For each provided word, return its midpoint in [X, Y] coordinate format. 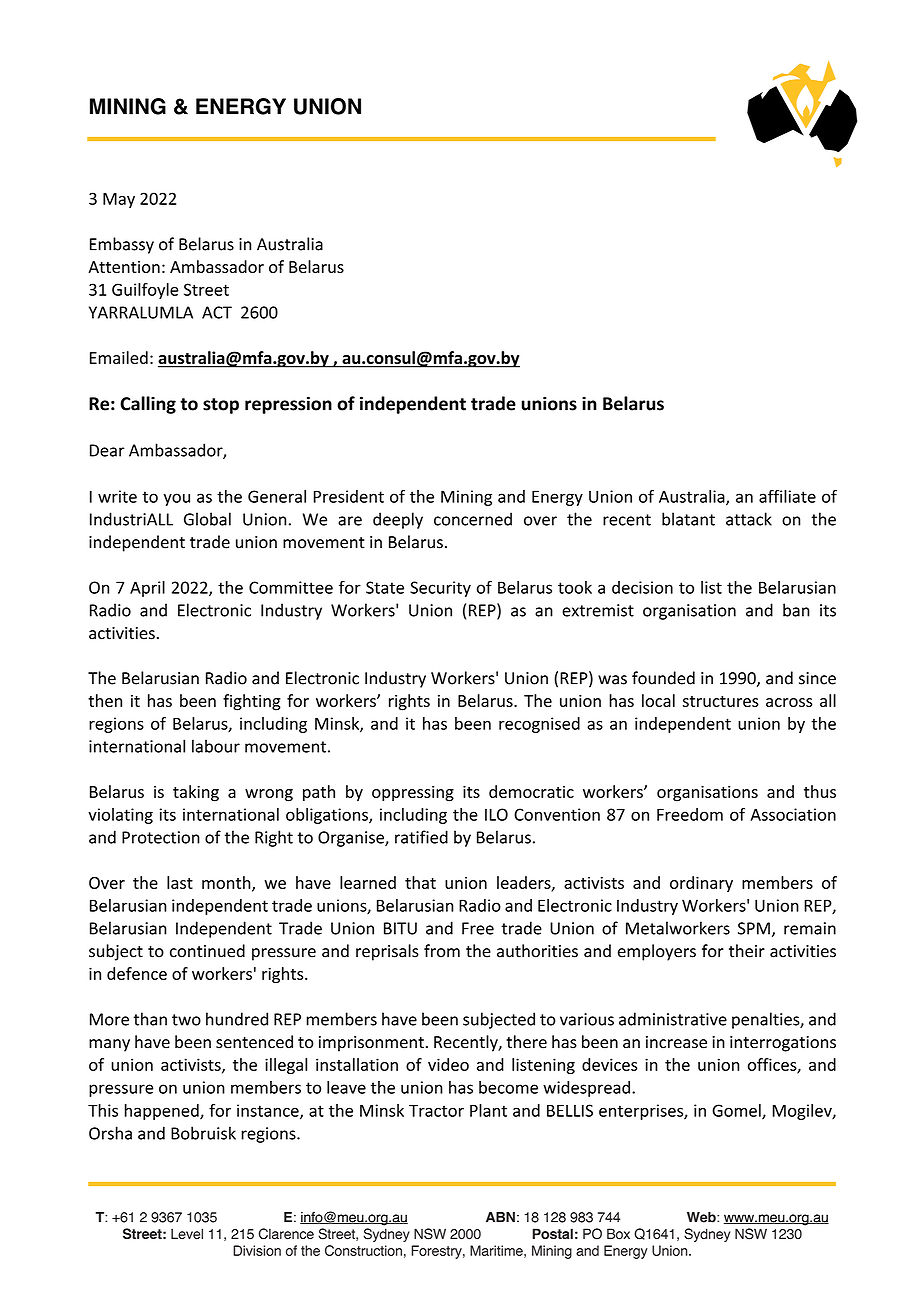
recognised [539, 725]
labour [216, 746]
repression [288, 405]
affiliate [787, 496]
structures [721, 701]
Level [187, 1234]
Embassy [122, 245]
